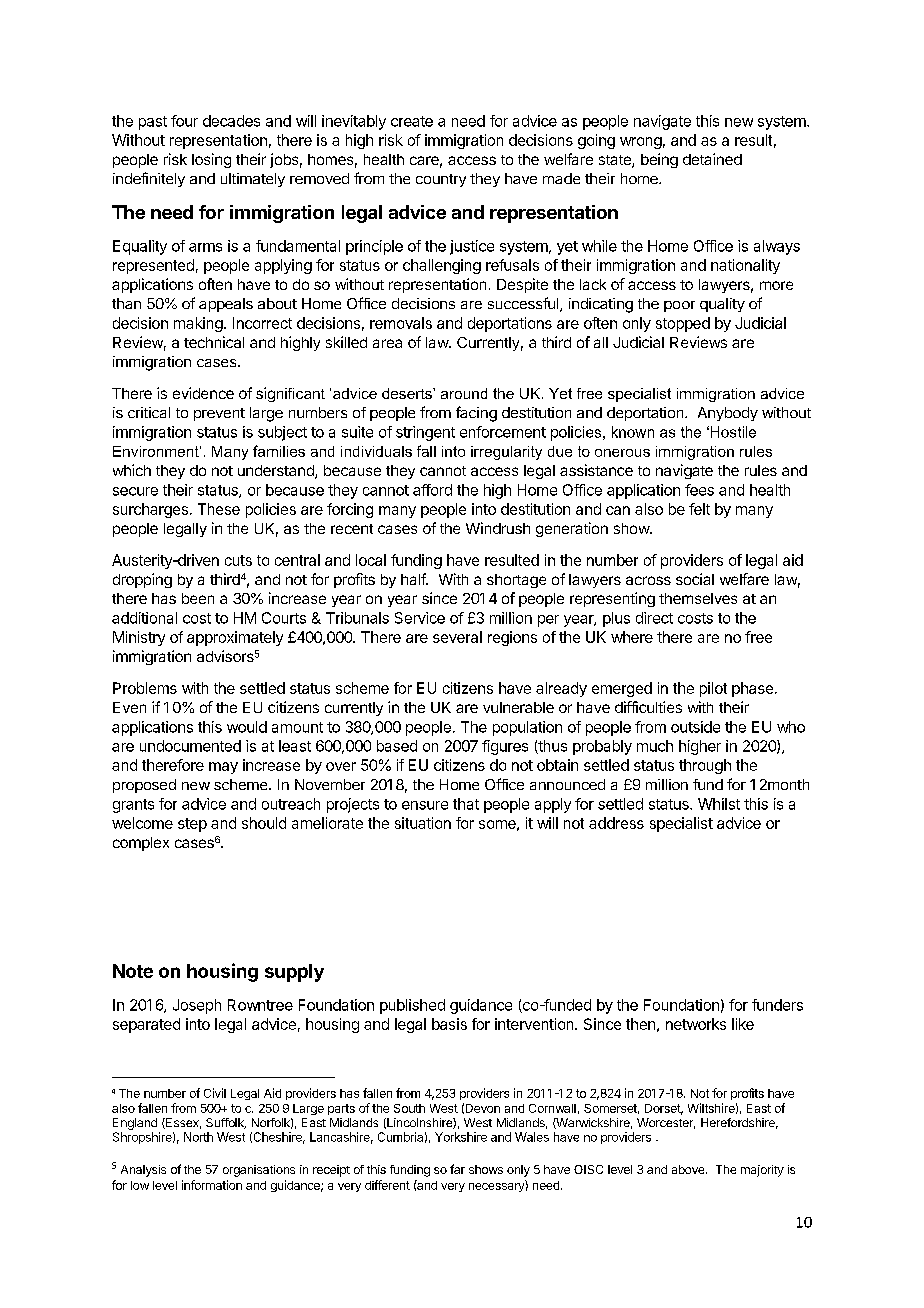 This image has height=1308, width=924. I want to click on country, so click(441, 180).
